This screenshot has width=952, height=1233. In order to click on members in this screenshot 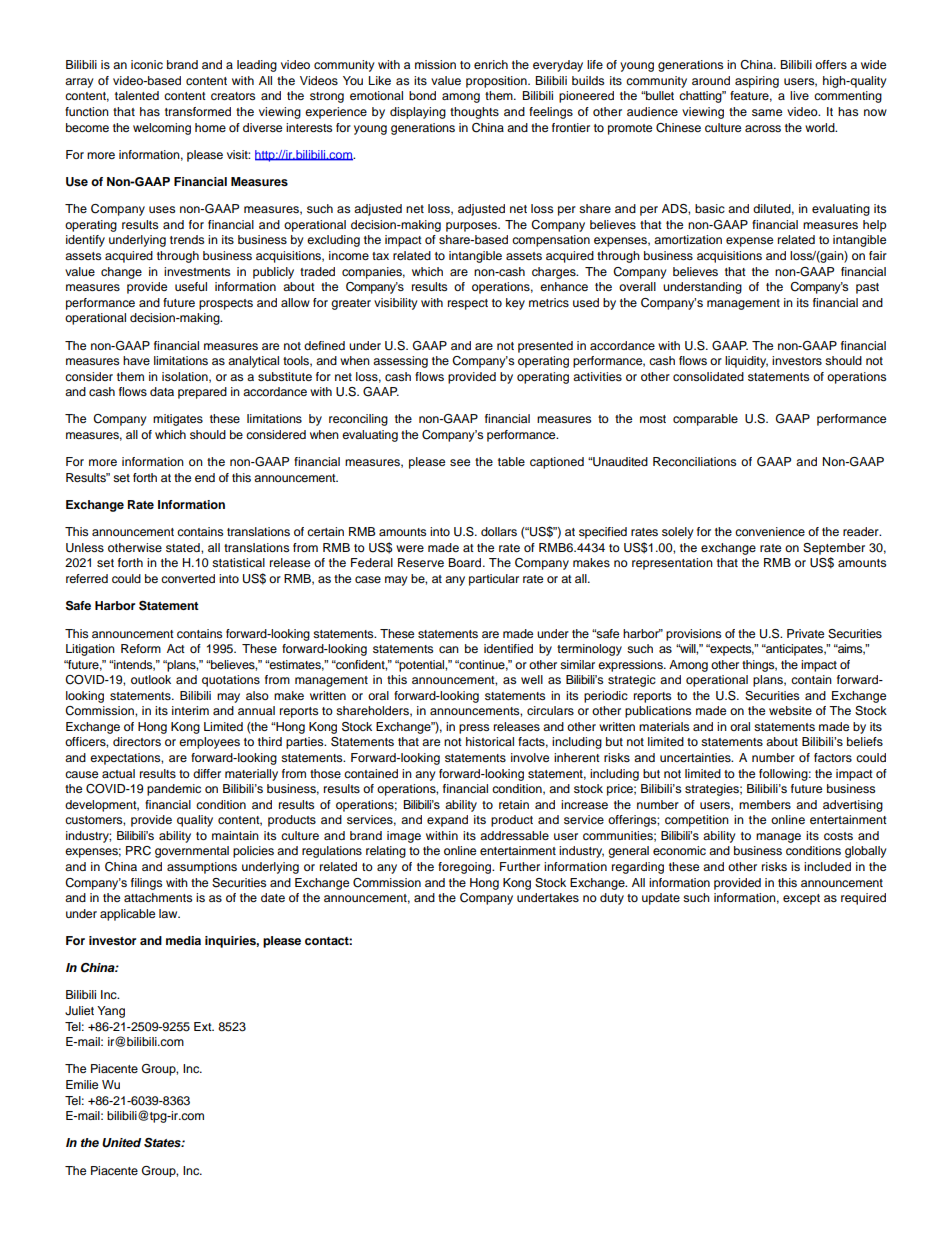, I will do `click(765, 804)`.
